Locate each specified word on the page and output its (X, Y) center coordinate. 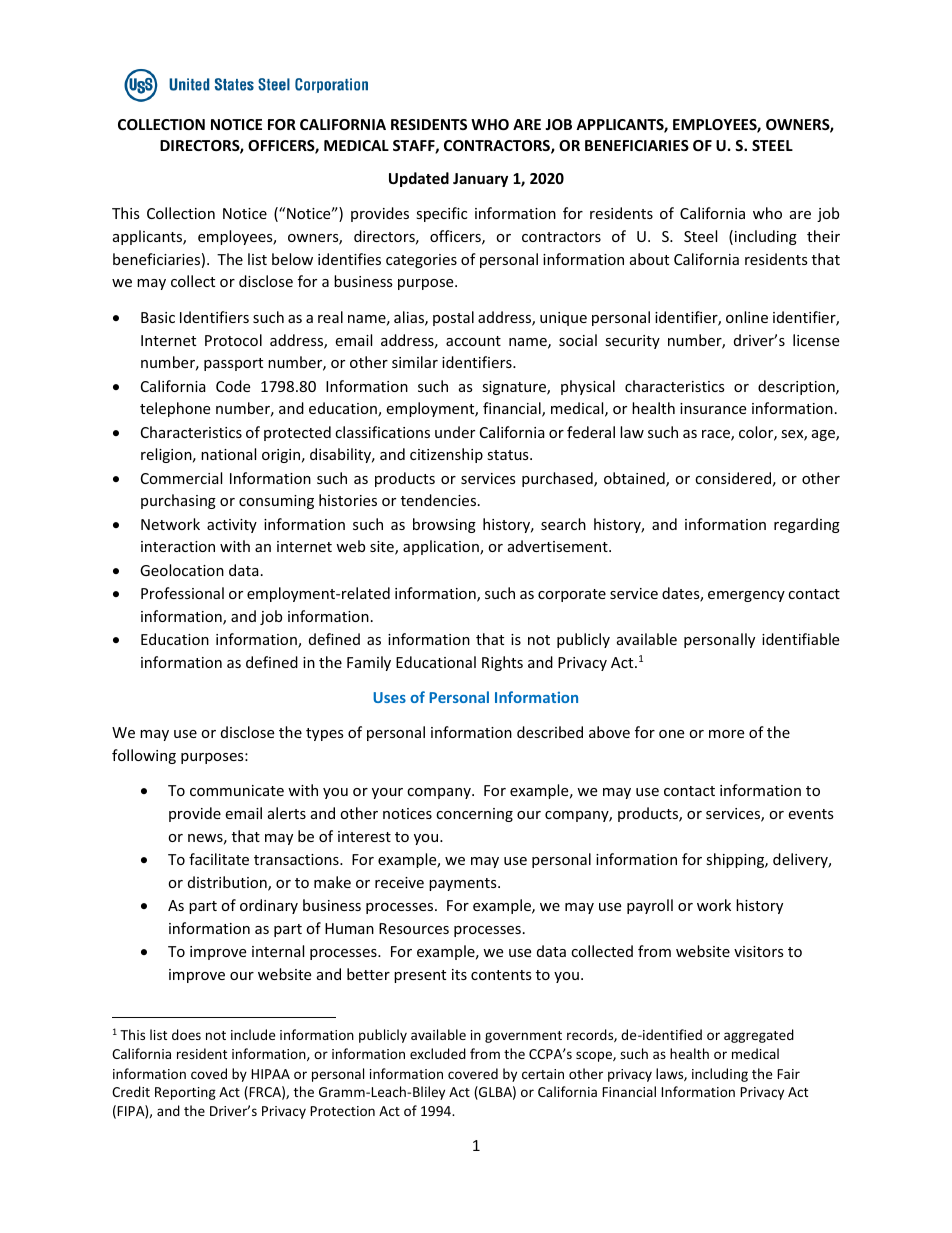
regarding (807, 525)
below (292, 259)
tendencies (440, 500)
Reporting (185, 1093)
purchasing (178, 501)
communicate (237, 790)
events (811, 814)
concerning (474, 815)
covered (473, 1073)
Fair (788, 1074)
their (823, 236)
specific (441, 214)
